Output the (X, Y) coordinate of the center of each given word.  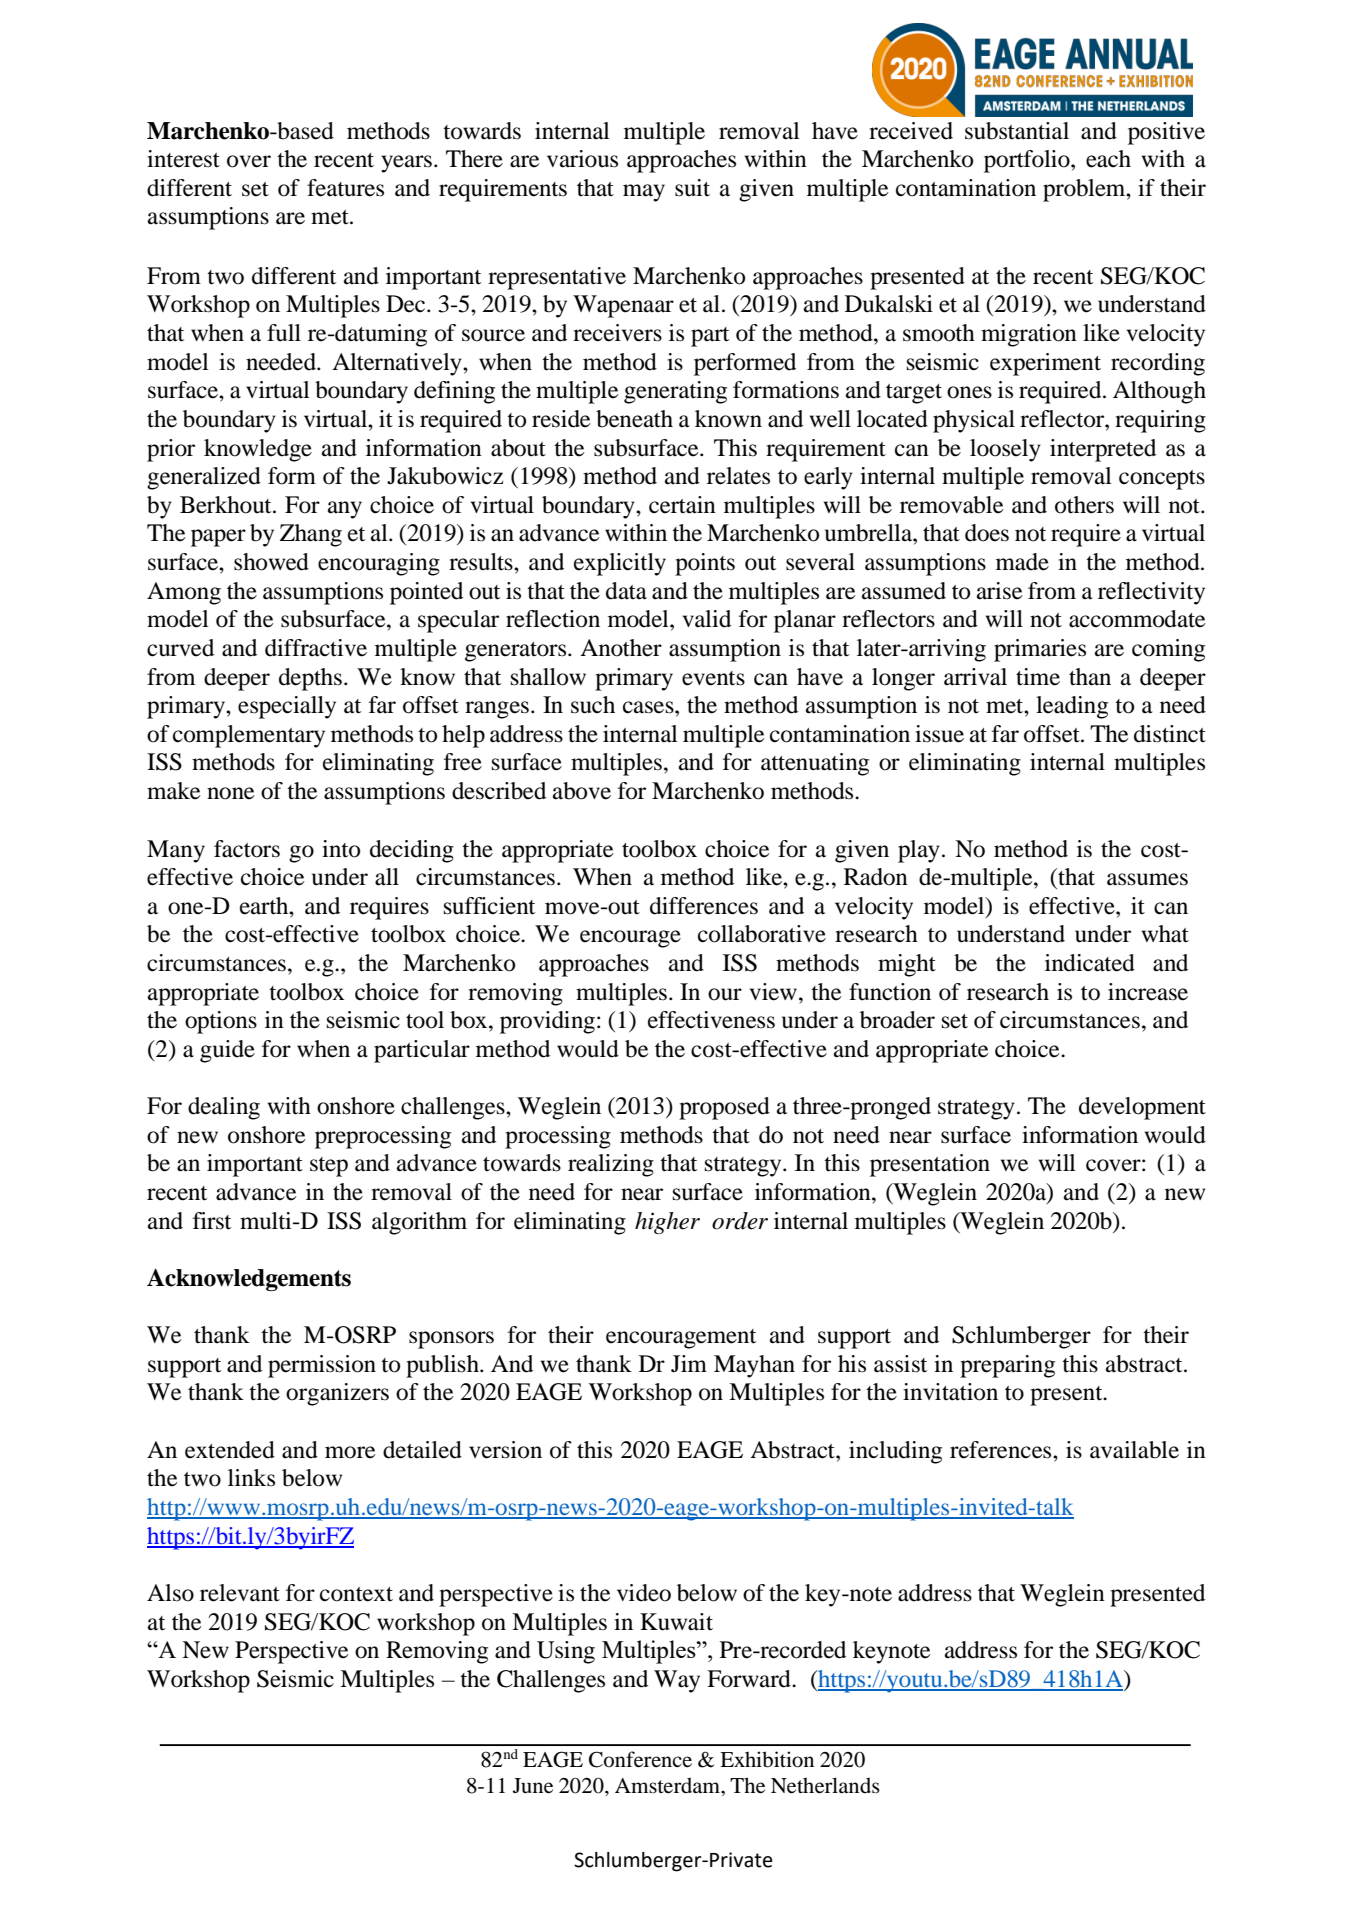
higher (667, 1223)
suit (692, 188)
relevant (240, 1593)
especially (287, 707)
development (1142, 1108)
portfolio (1028, 161)
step (329, 1167)
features (345, 188)
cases (649, 707)
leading (1072, 707)
